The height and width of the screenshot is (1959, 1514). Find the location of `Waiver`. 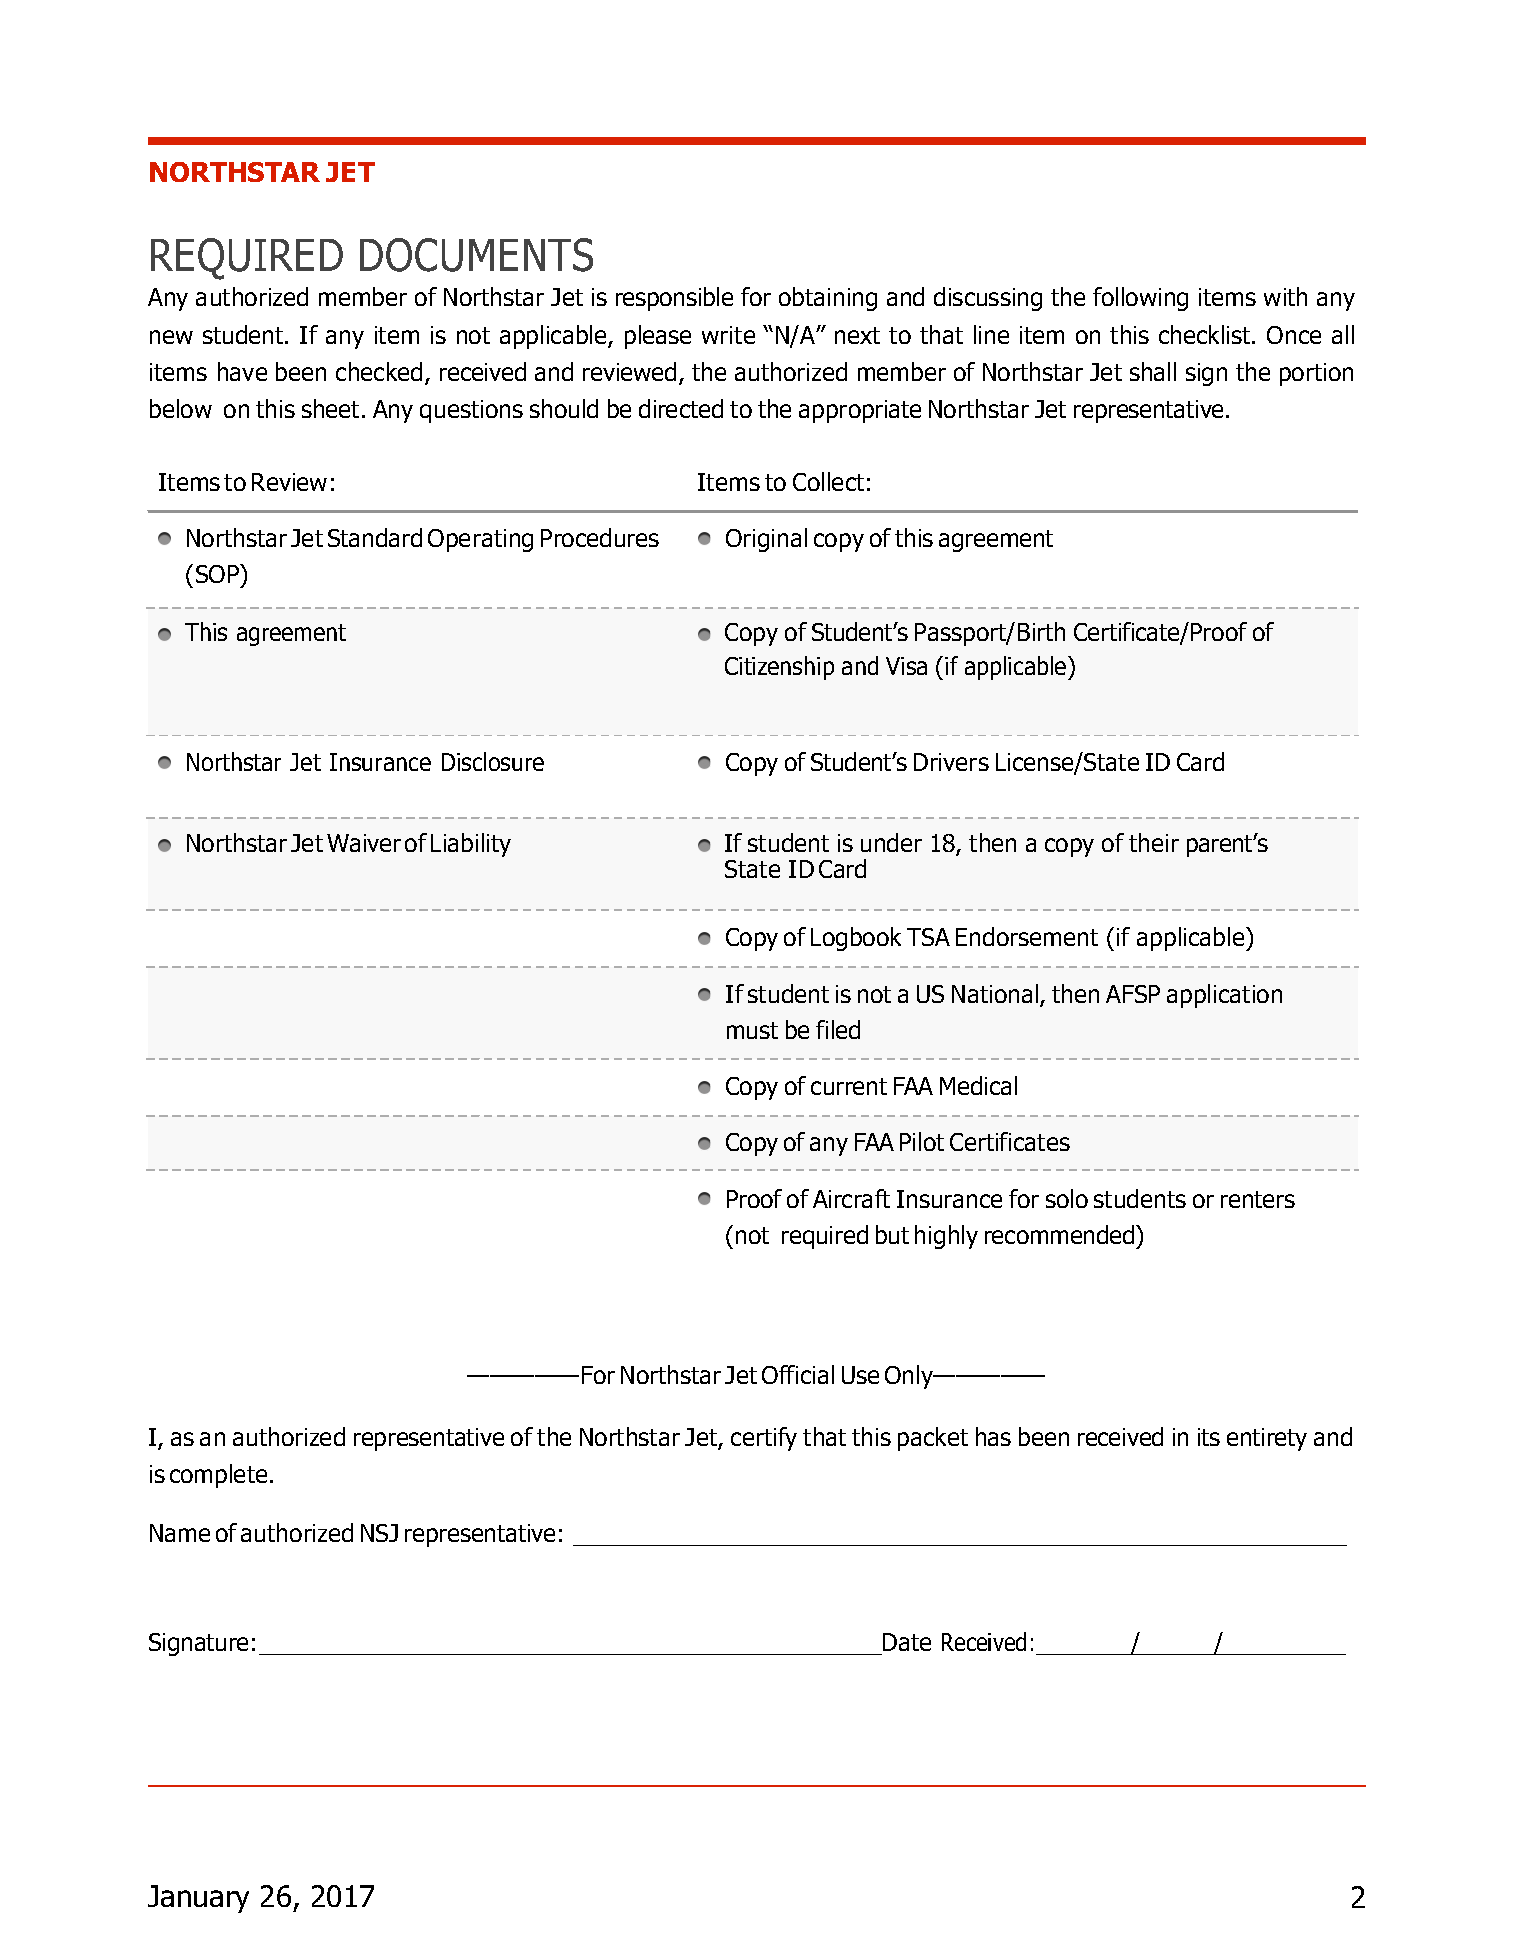

Waiver is located at coordinates (364, 843).
